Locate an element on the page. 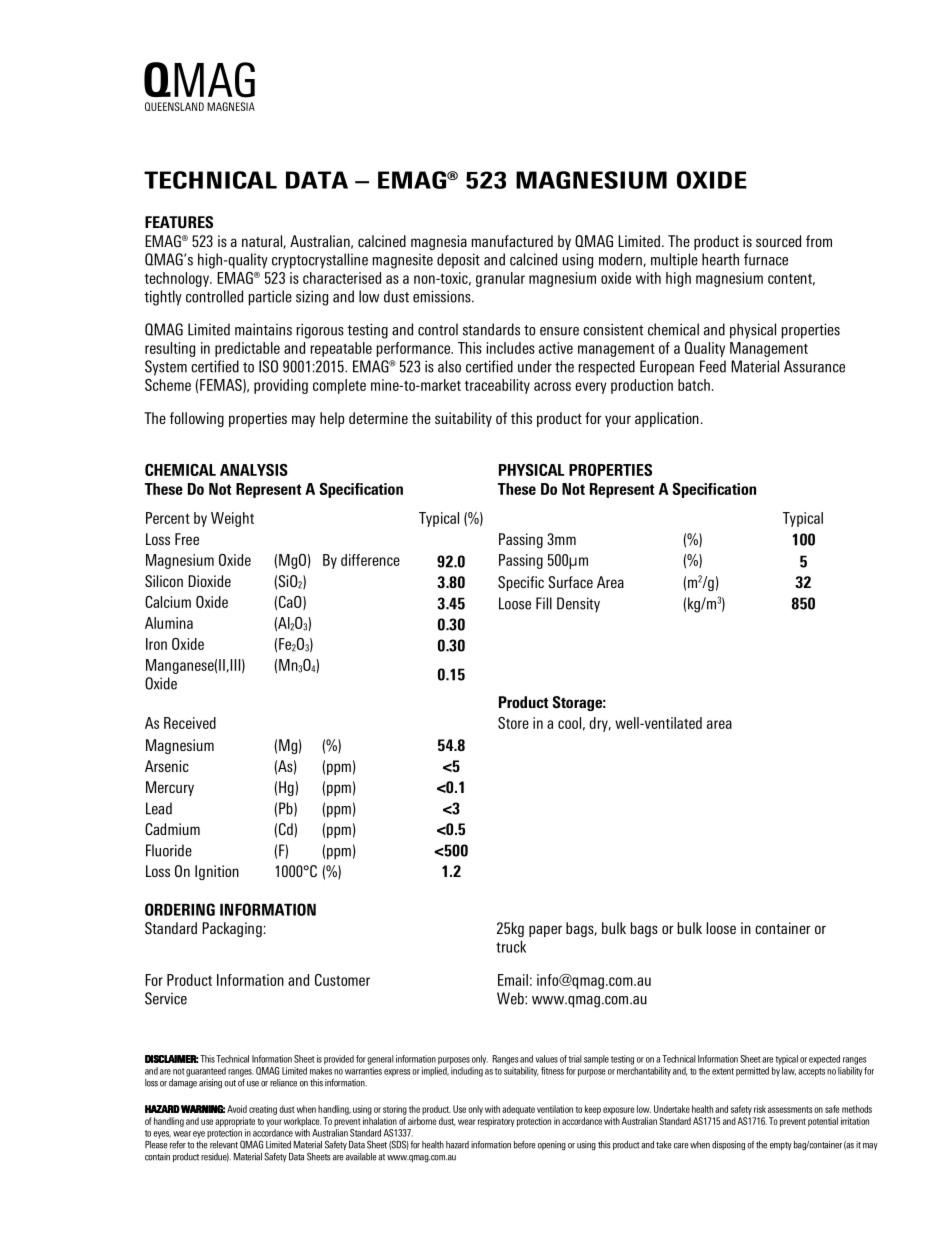  application is located at coordinates (667, 419).
